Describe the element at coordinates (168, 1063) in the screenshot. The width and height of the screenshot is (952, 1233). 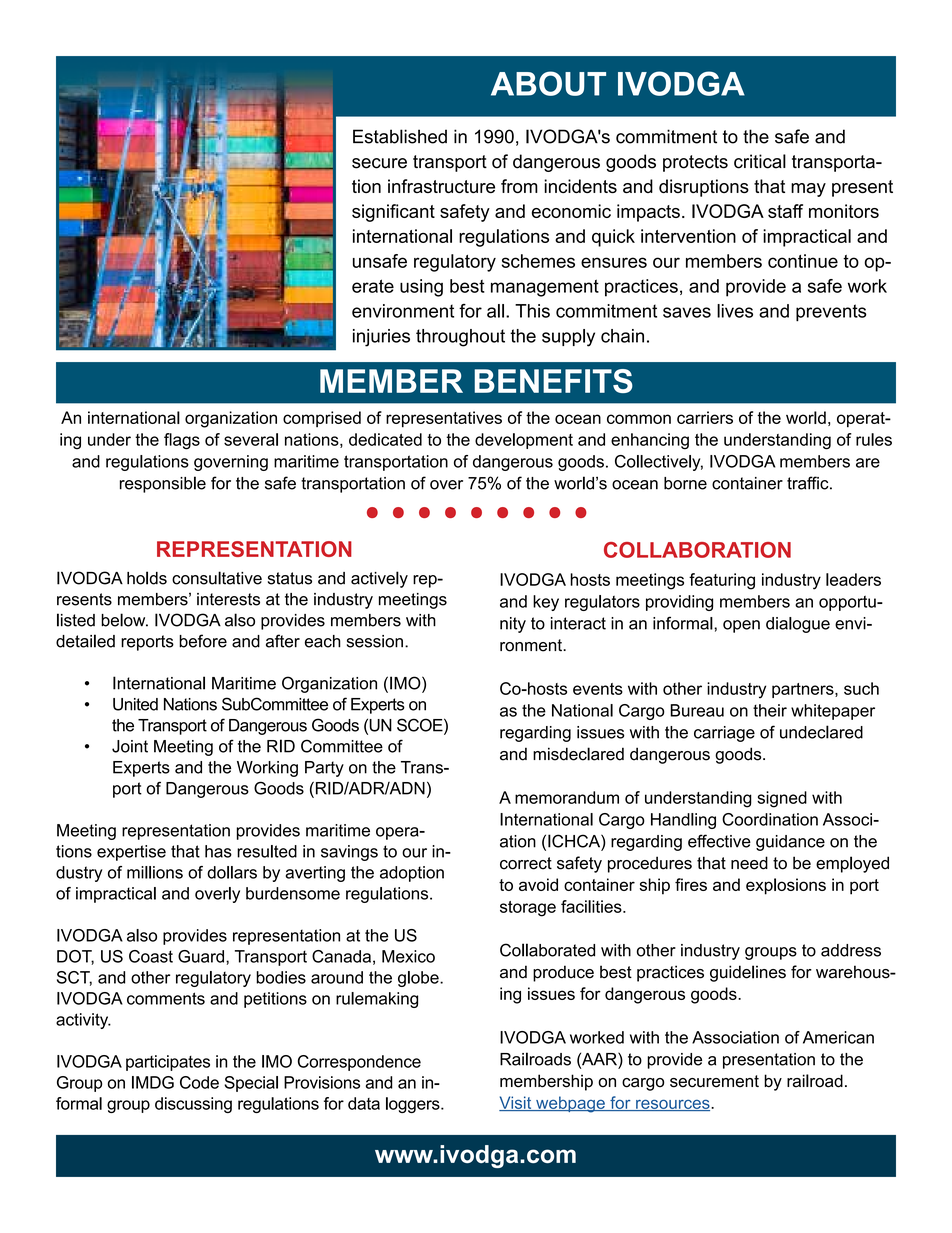
I see `participates` at that location.
